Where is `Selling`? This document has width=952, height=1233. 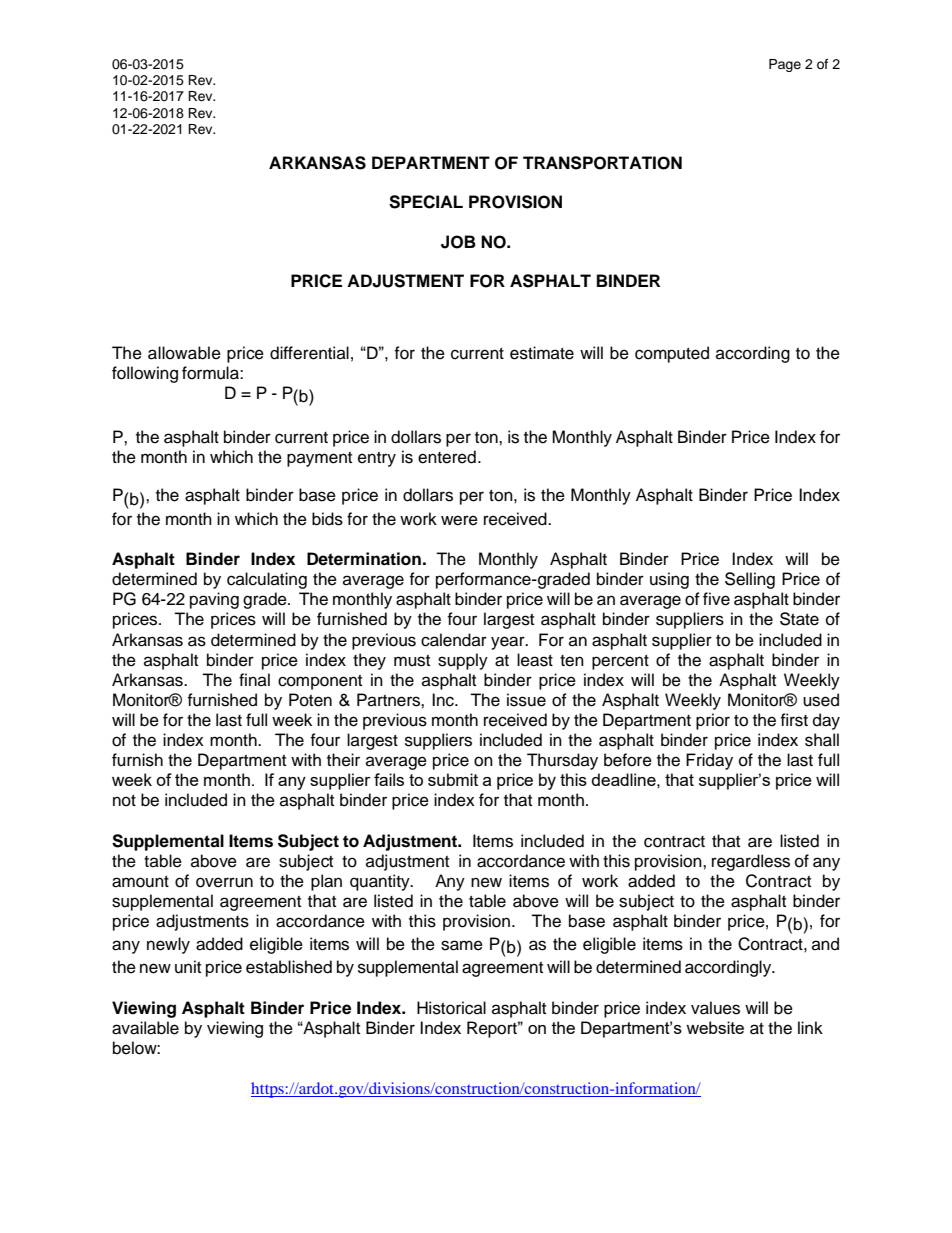
Selling is located at coordinates (750, 580).
